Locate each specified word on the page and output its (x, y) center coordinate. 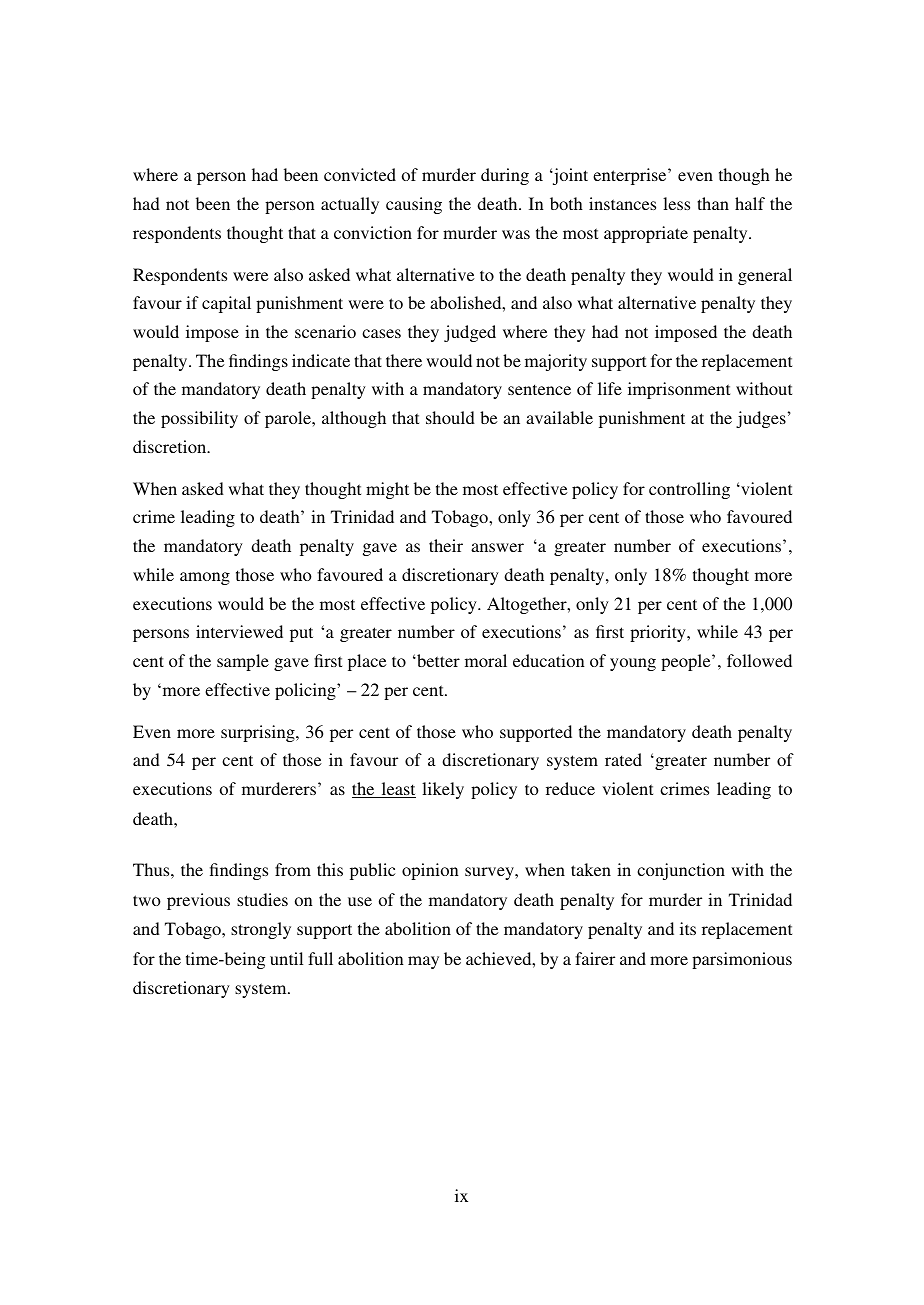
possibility (199, 419)
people (687, 662)
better (437, 660)
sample (243, 662)
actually (350, 205)
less (676, 203)
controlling (689, 490)
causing (414, 205)
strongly (261, 930)
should (450, 417)
